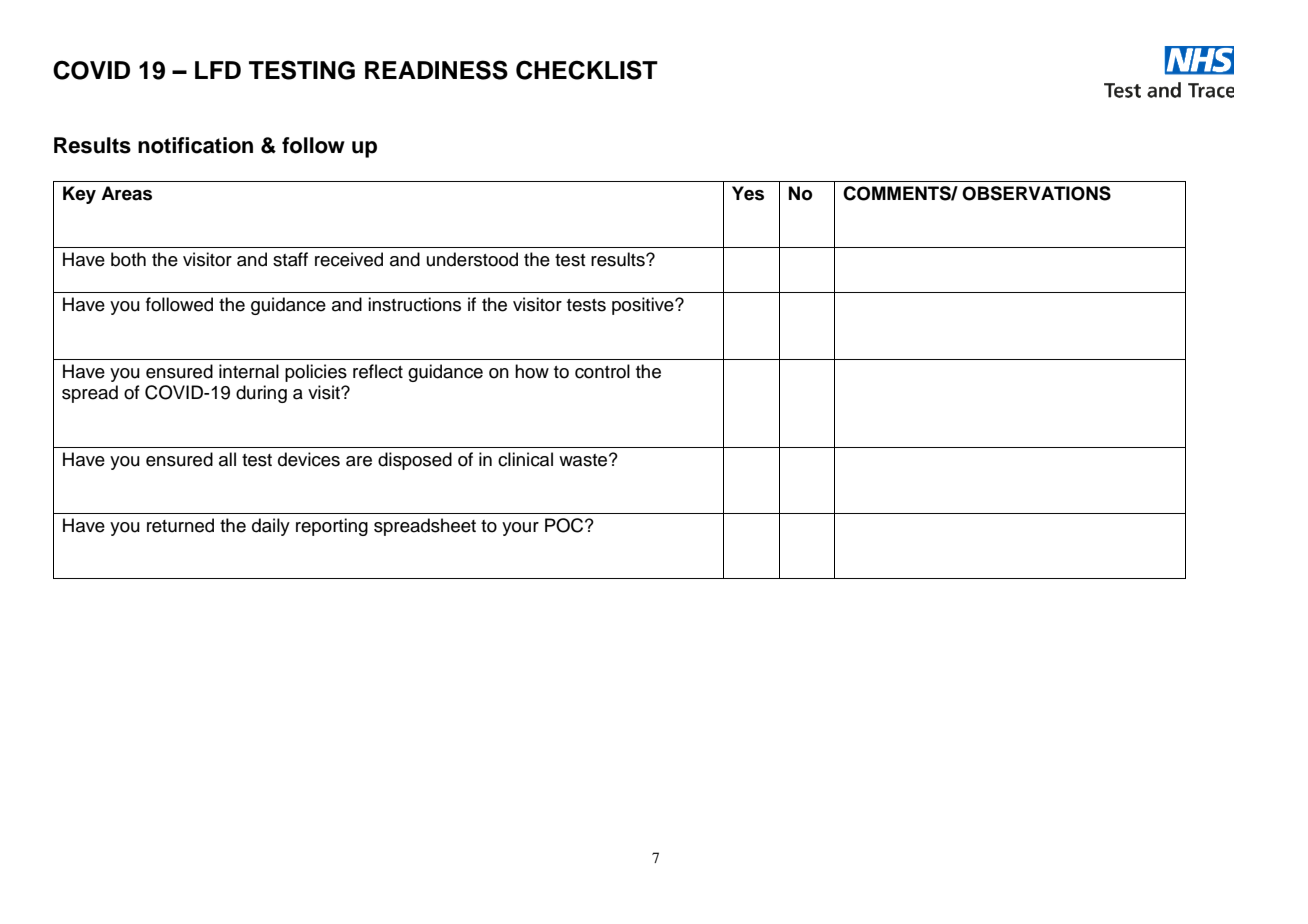  What do you see at coordinates (180, 525) in the screenshot?
I see `returned` at bounding box center [180, 525].
